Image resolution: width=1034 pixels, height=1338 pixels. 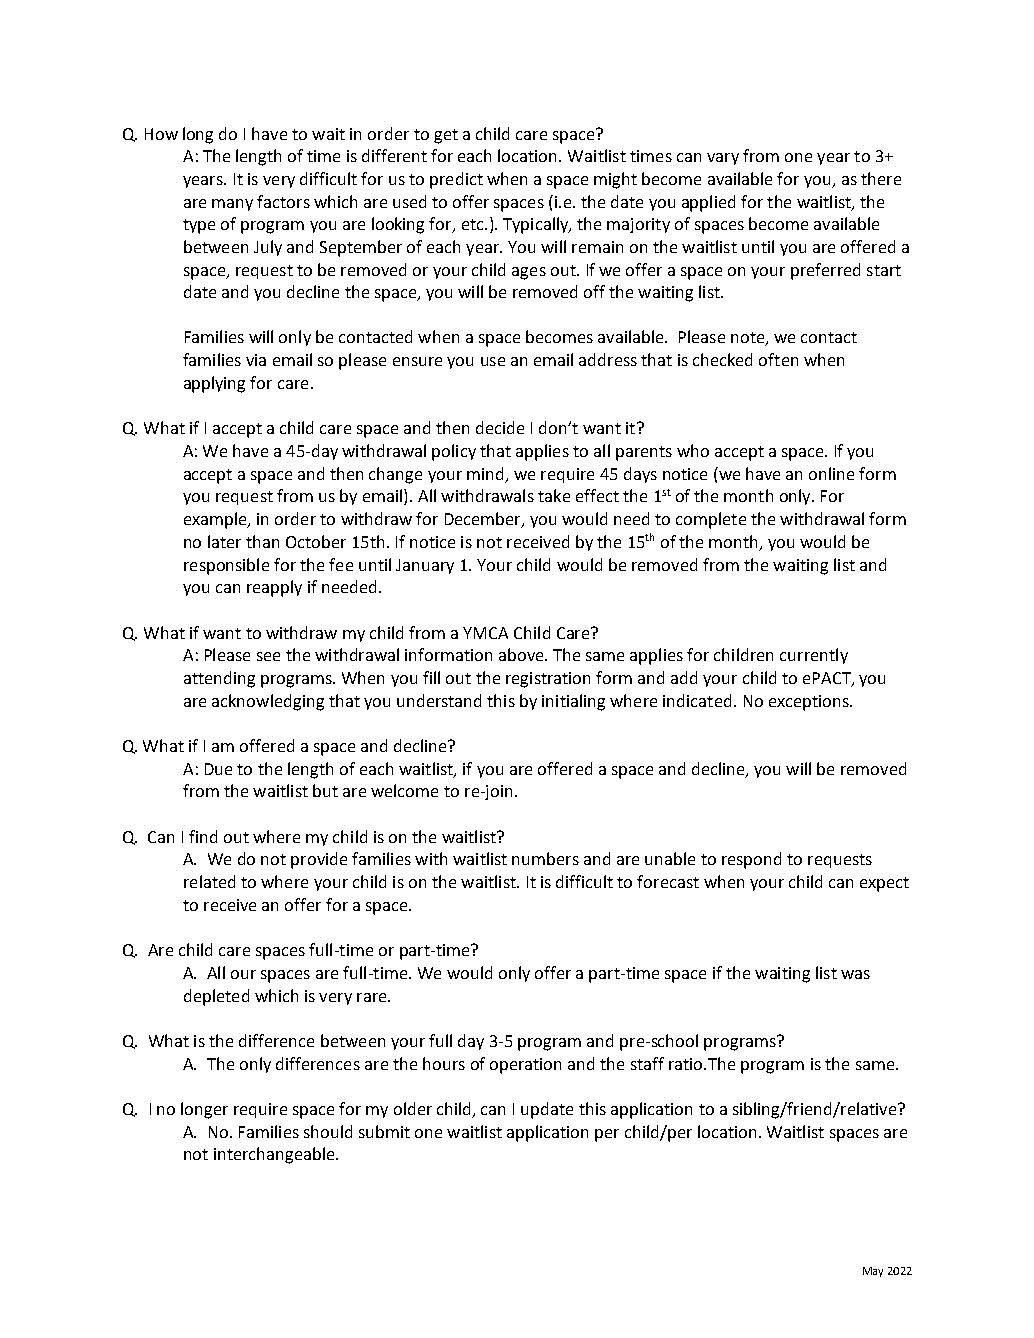 What do you see at coordinates (456, 180) in the image?
I see `predict` at bounding box center [456, 180].
